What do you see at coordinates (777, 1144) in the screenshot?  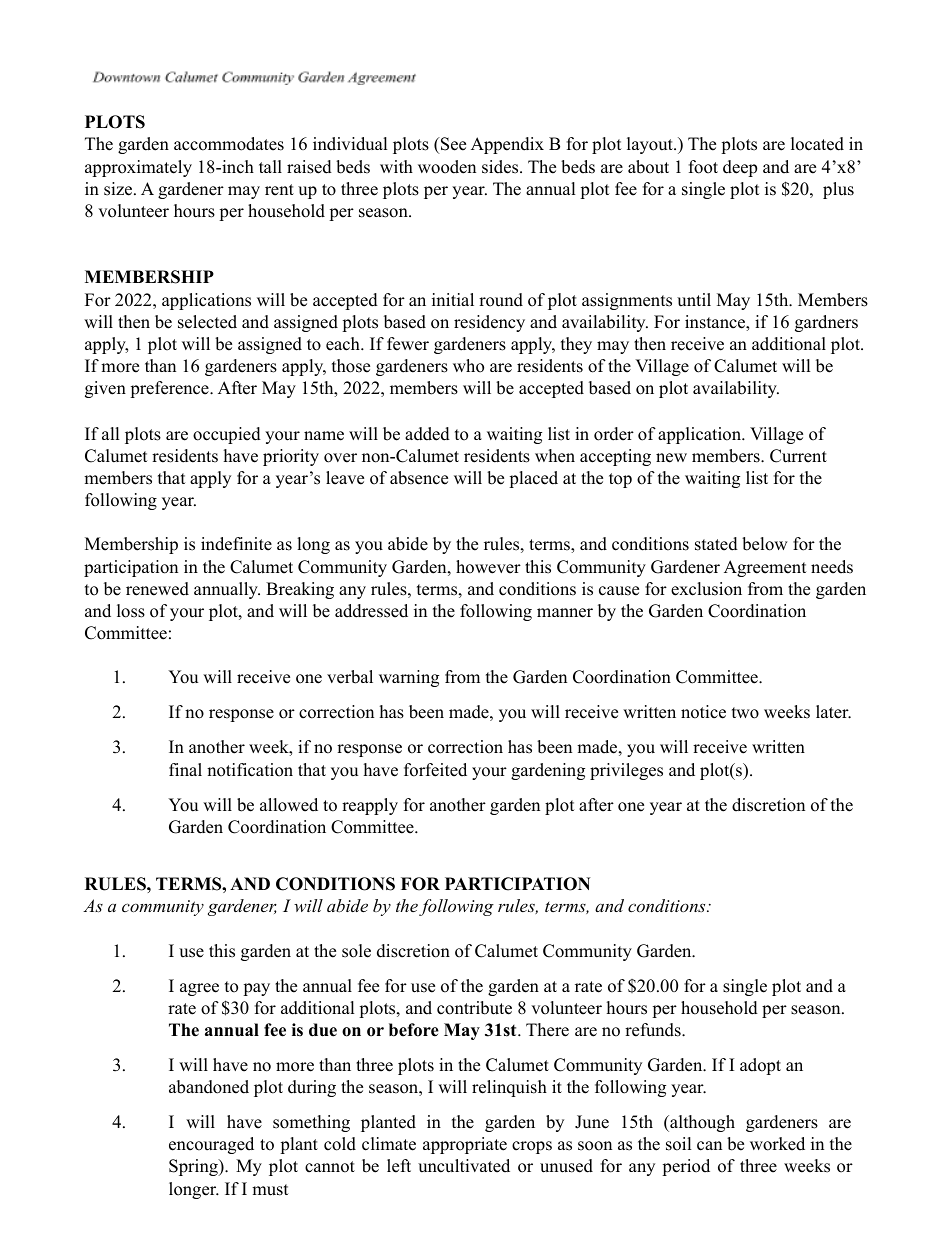 I see `worked` at bounding box center [777, 1144].
